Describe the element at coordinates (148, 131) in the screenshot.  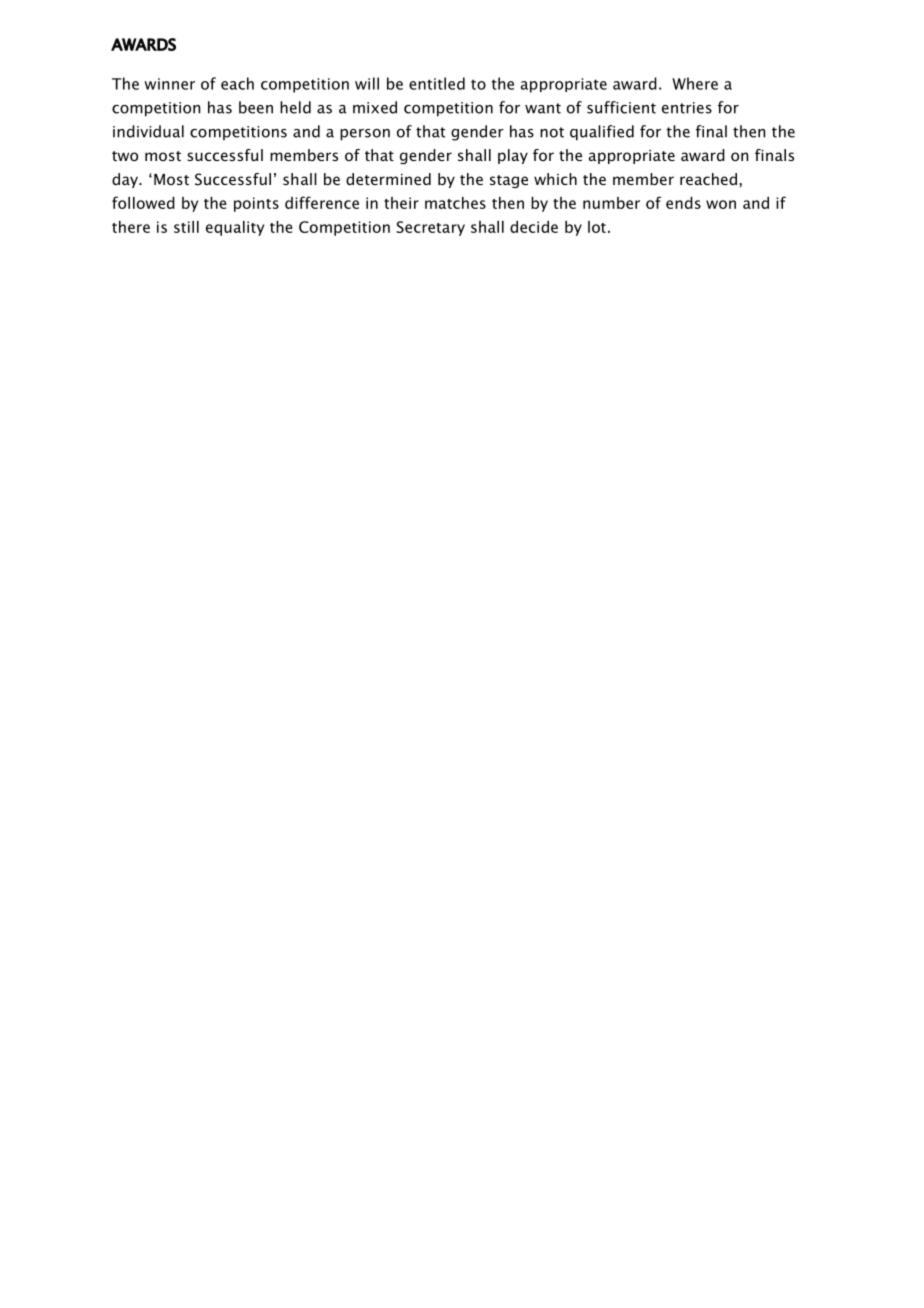
I see `individual` at that location.
